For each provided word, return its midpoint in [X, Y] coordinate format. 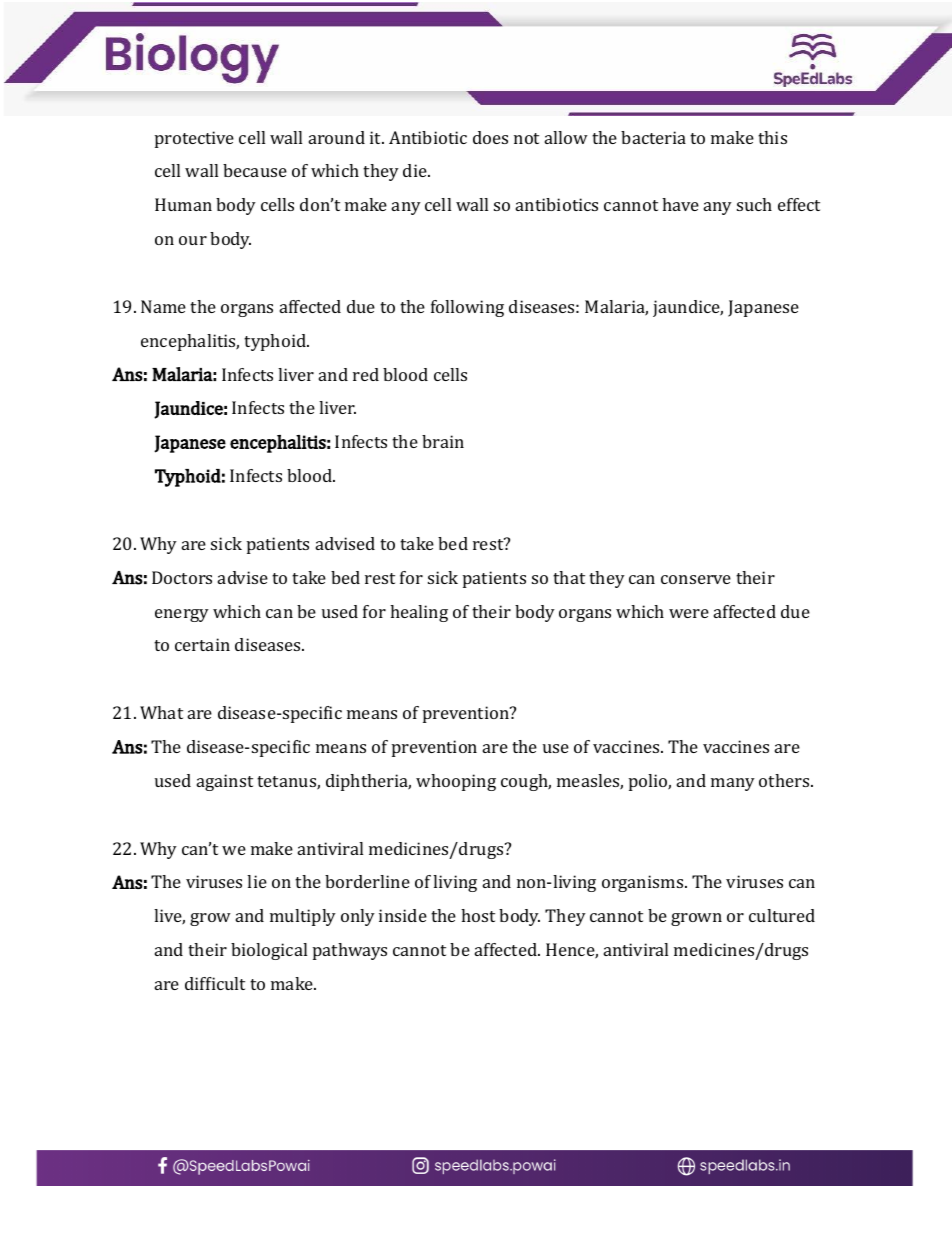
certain [202, 644]
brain [443, 441]
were [689, 613]
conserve [696, 579]
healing [419, 613]
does [490, 137]
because [255, 170]
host [478, 915]
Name [163, 306]
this [772, 137]
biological [269, 951]
